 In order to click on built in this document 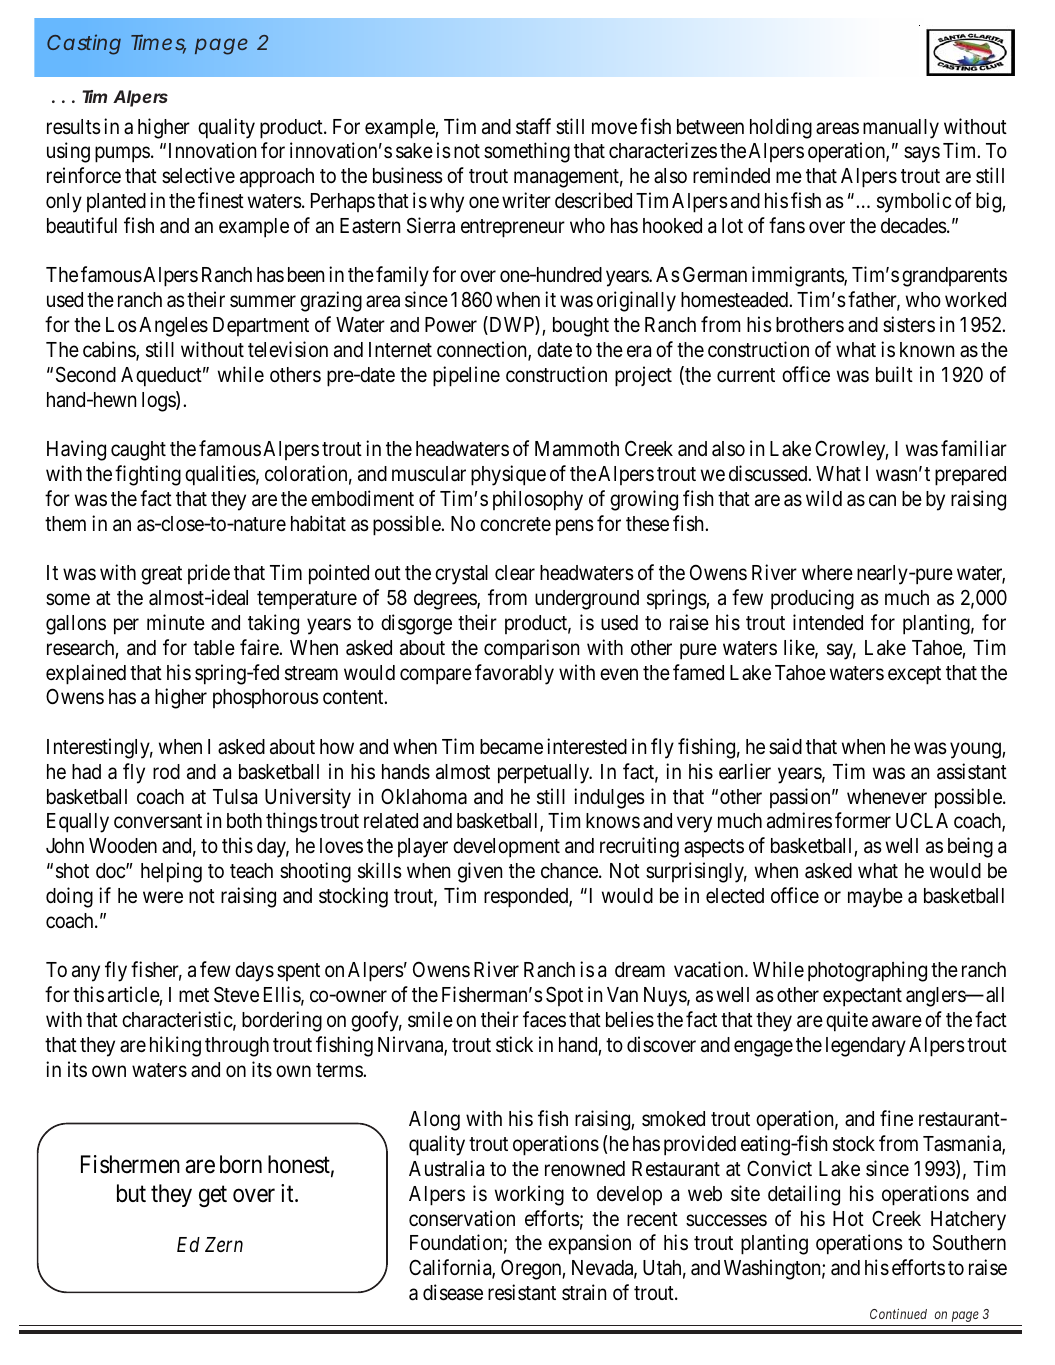, I will do `click(894, 374)`.
